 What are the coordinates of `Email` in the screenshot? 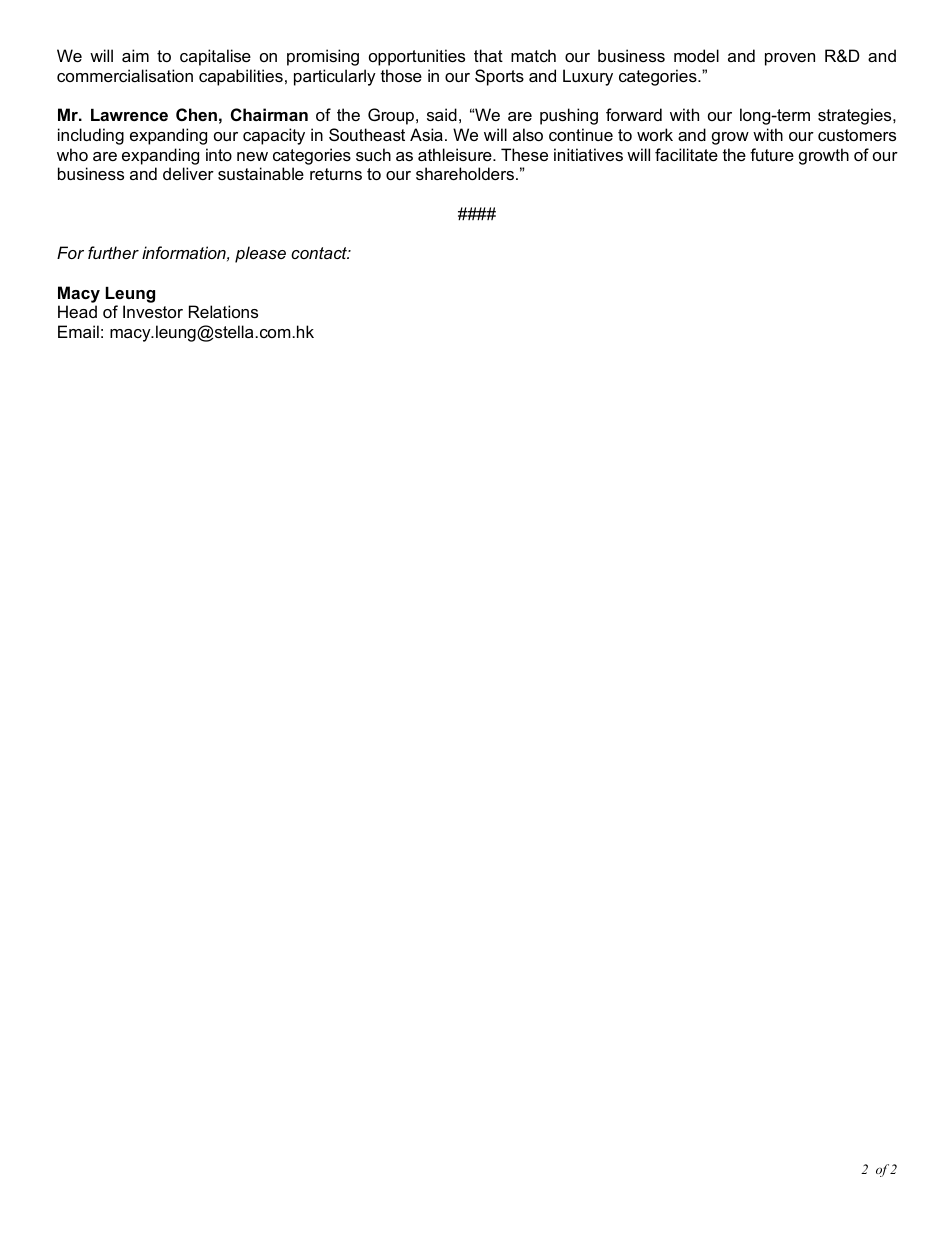 It's located at (78, 331).
